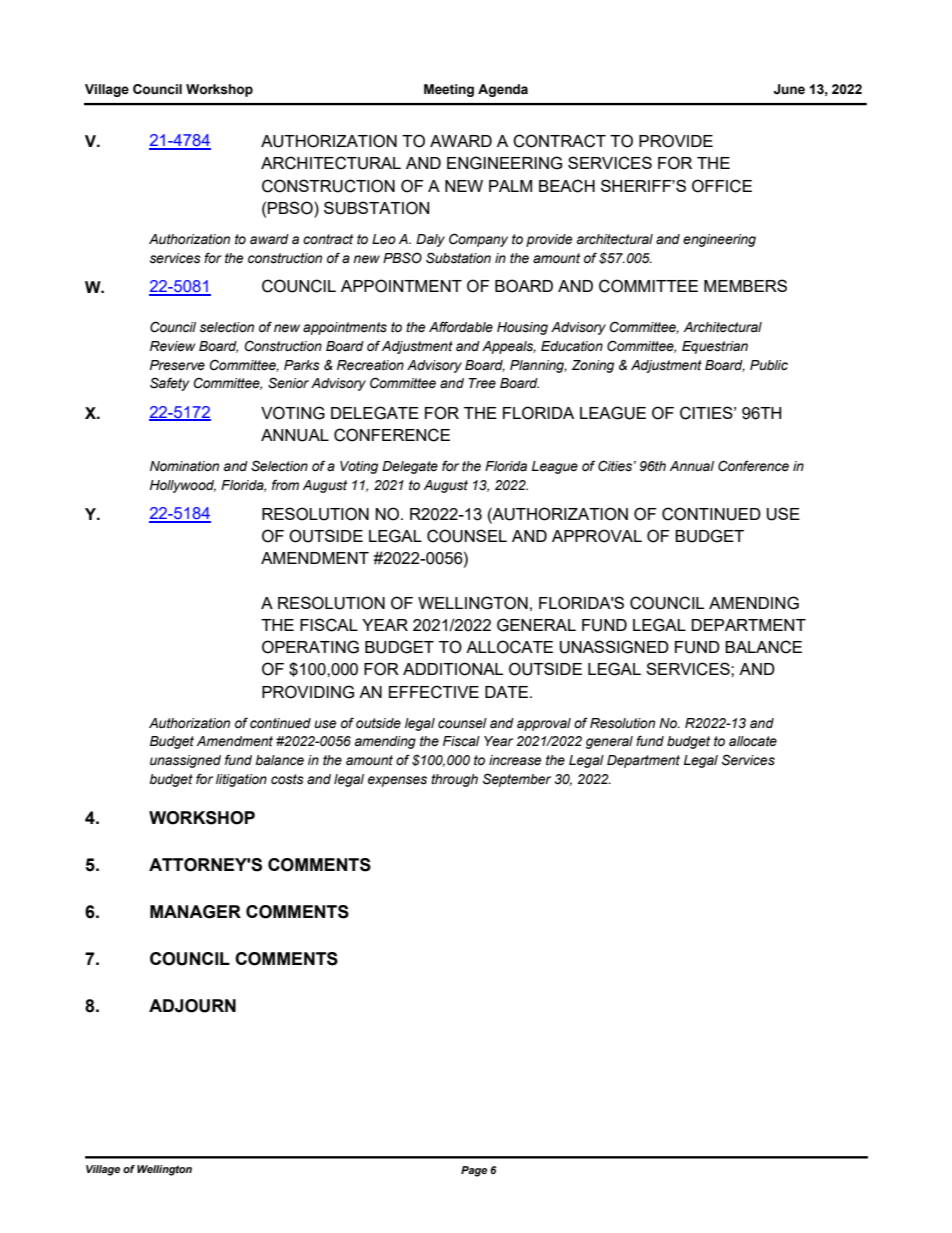 Image resolution: width=952 pixels, height=1233 pixels. What do you see at coordinates (453, 669) in the screenshot?
I see `ADDITIONAL` at bounding box center [453, 669].
